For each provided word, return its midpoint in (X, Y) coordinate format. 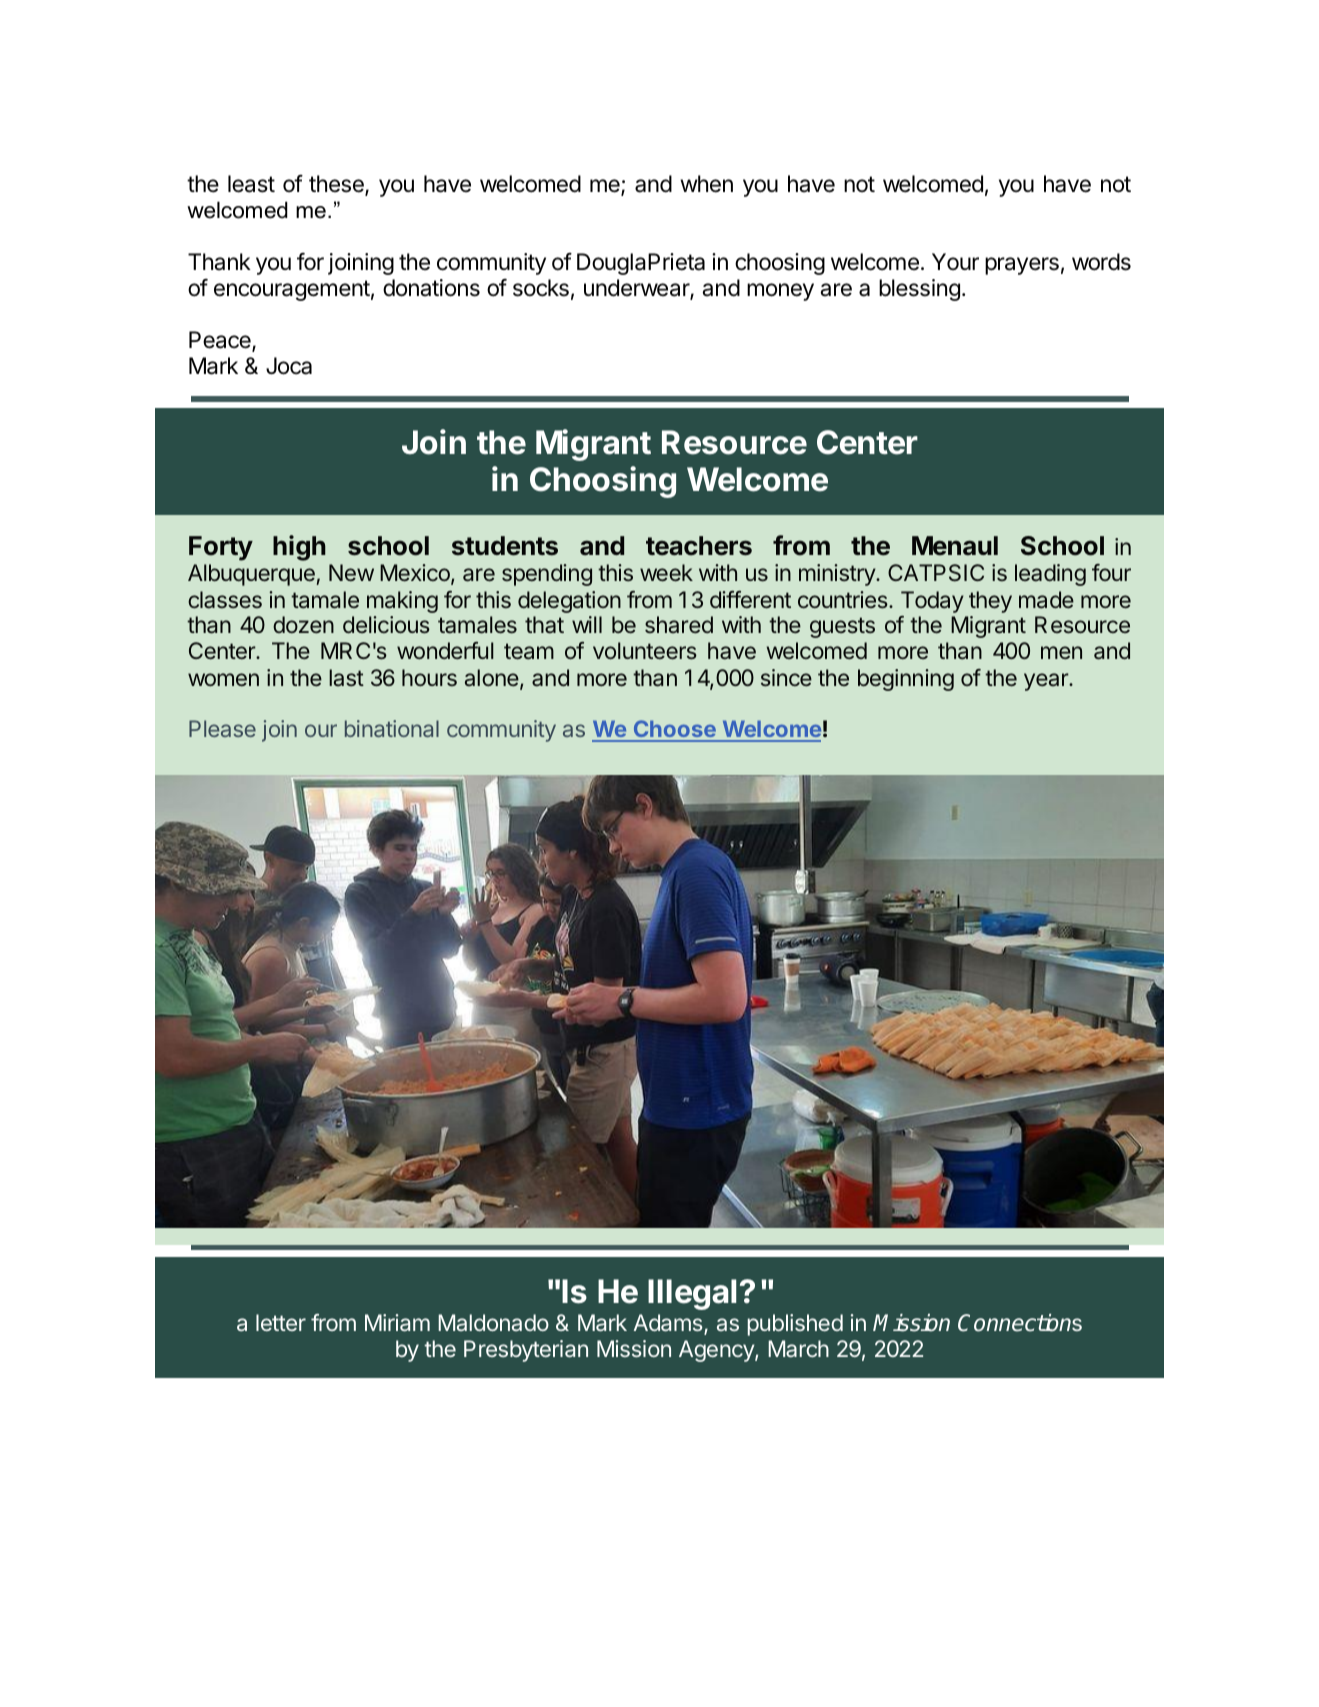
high (299, 548)
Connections (1020, 1323)
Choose (674, 730)
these (337, 185)
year (1047, 682)
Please (222, 728)
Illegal (692, 1294)
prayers (1022, 266)
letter (281, 1322)
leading (1050, 575)
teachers (699, 546)
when (706, 184)
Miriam (397, 1323)
